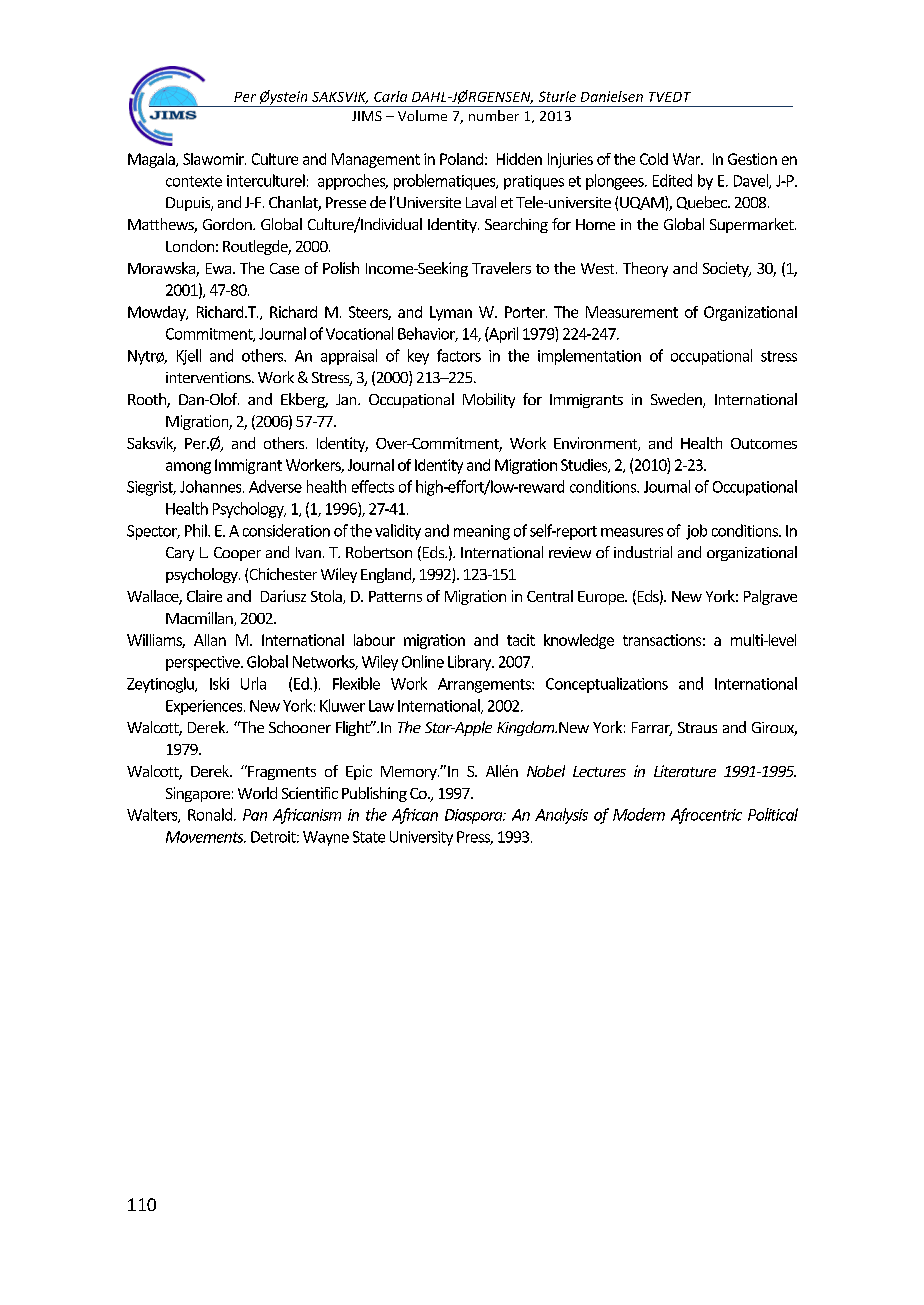 This page has height=1305, width=924. Describe the element at coordinates (451, 313) in the page. I see `Lyman` at that location.
